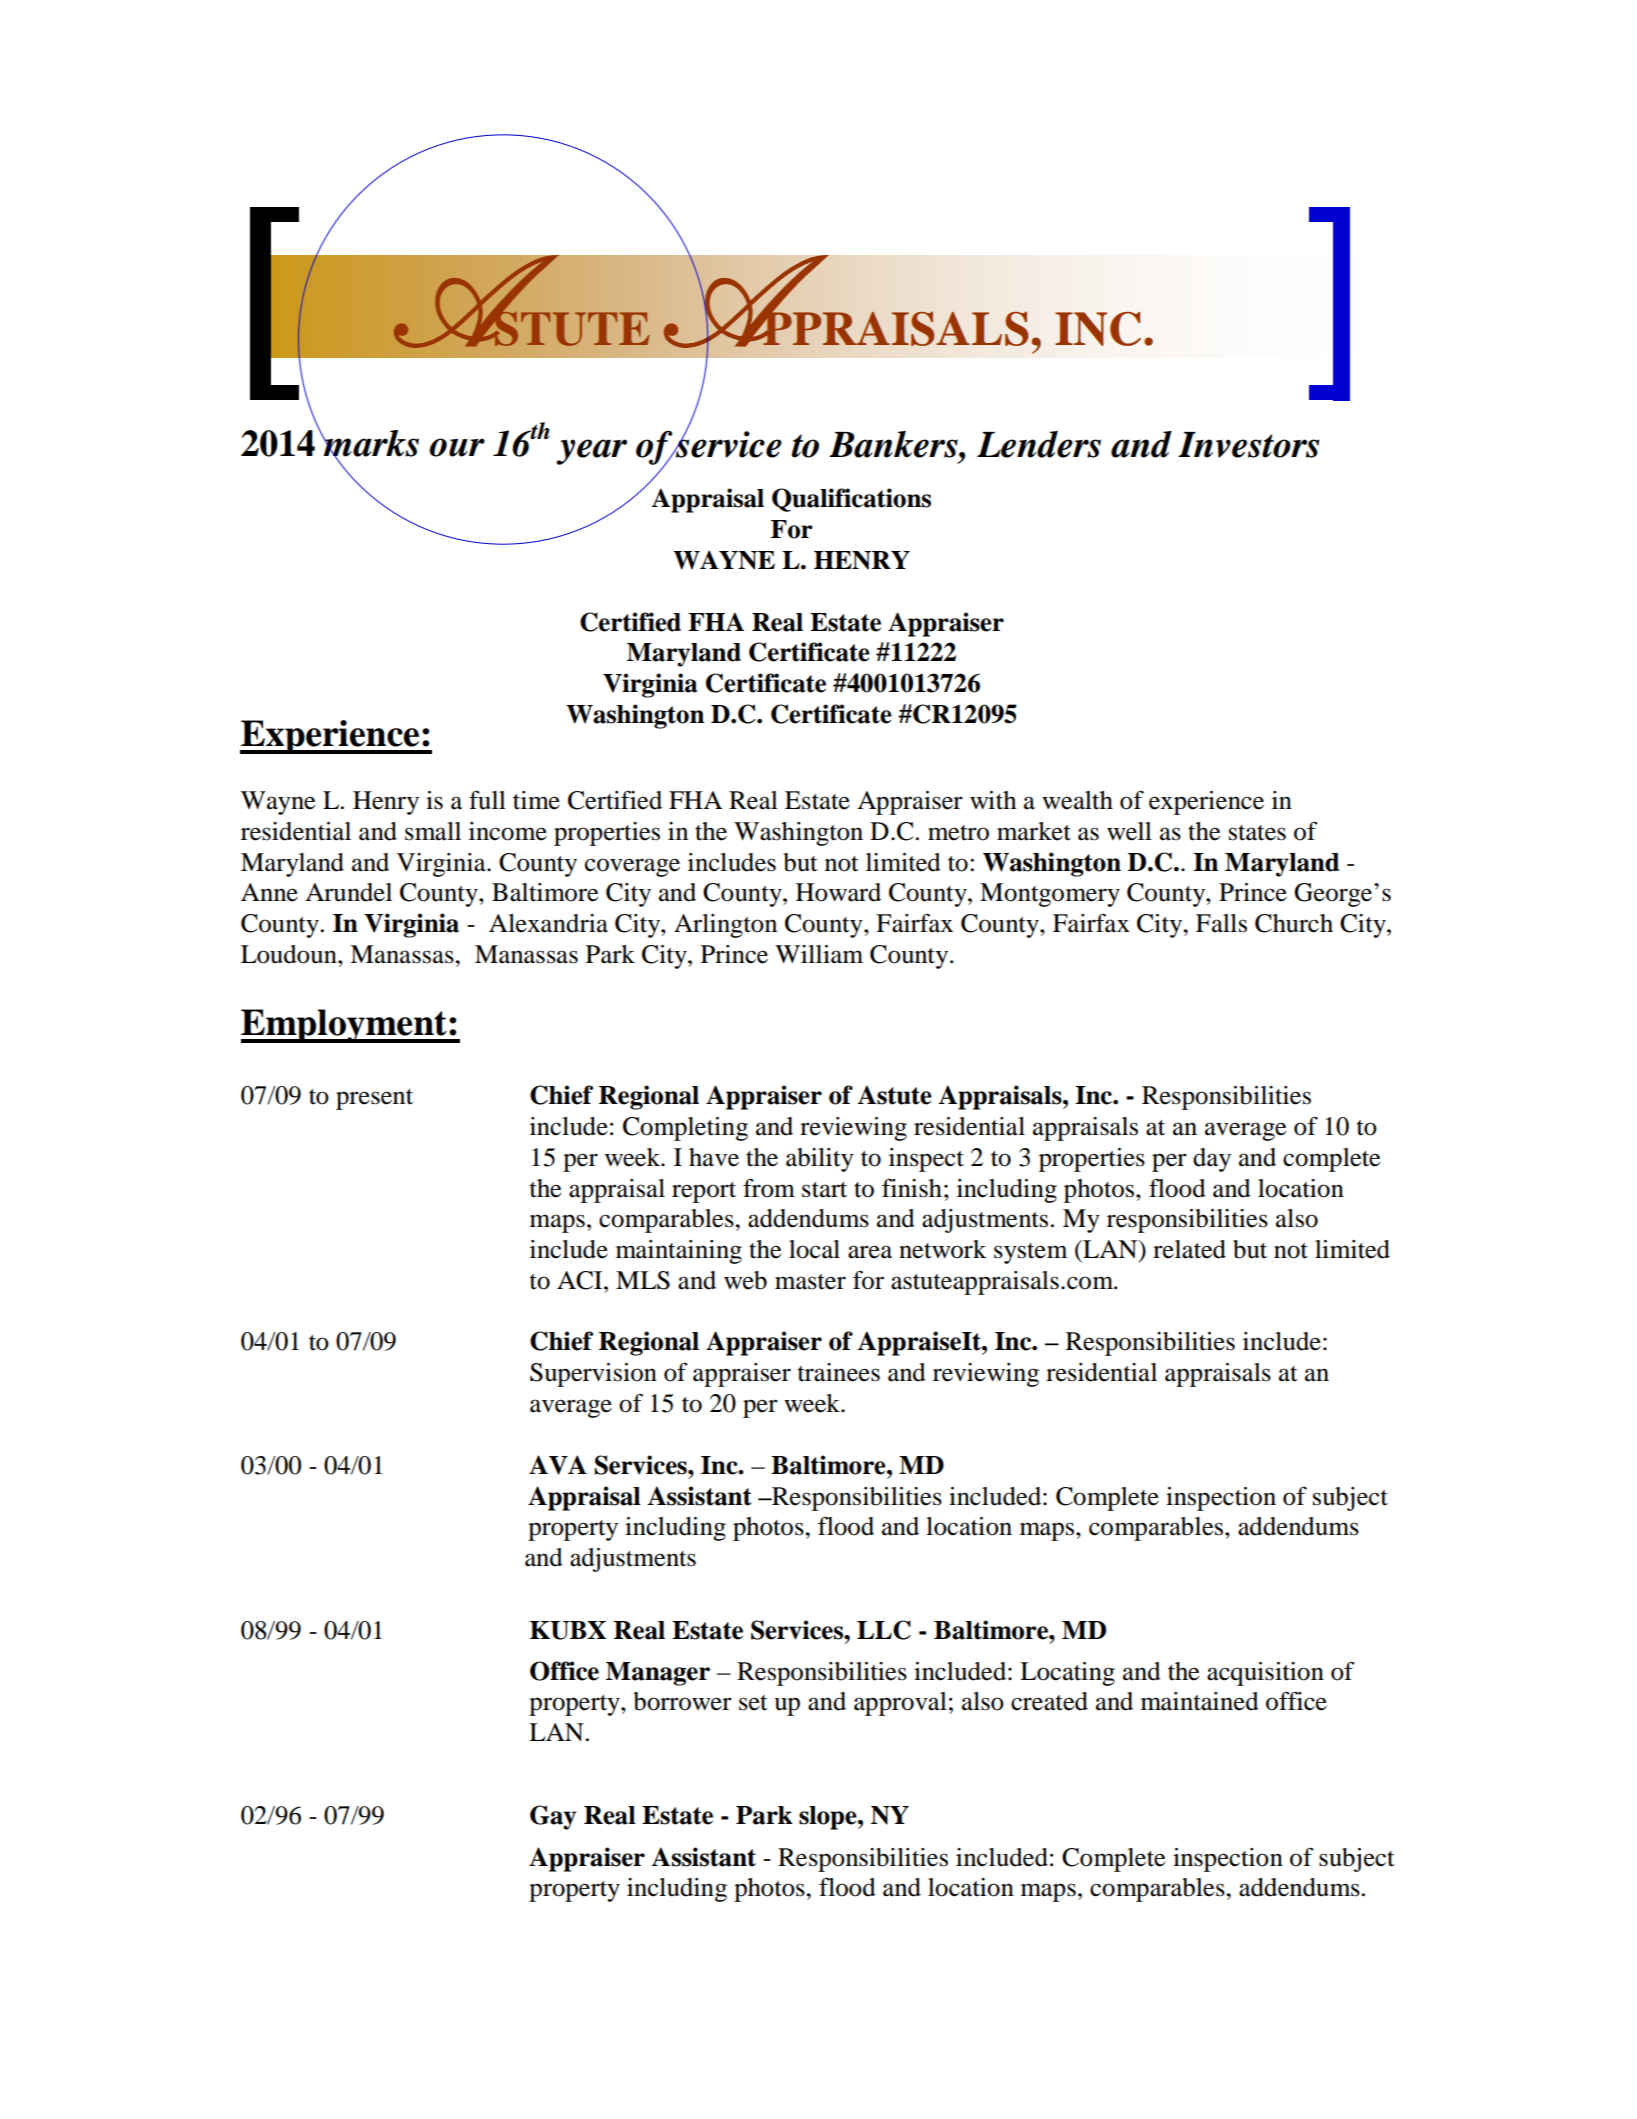  Describe the element at coordinates (839, 1372) in the image. I see `trainees` at that location.
